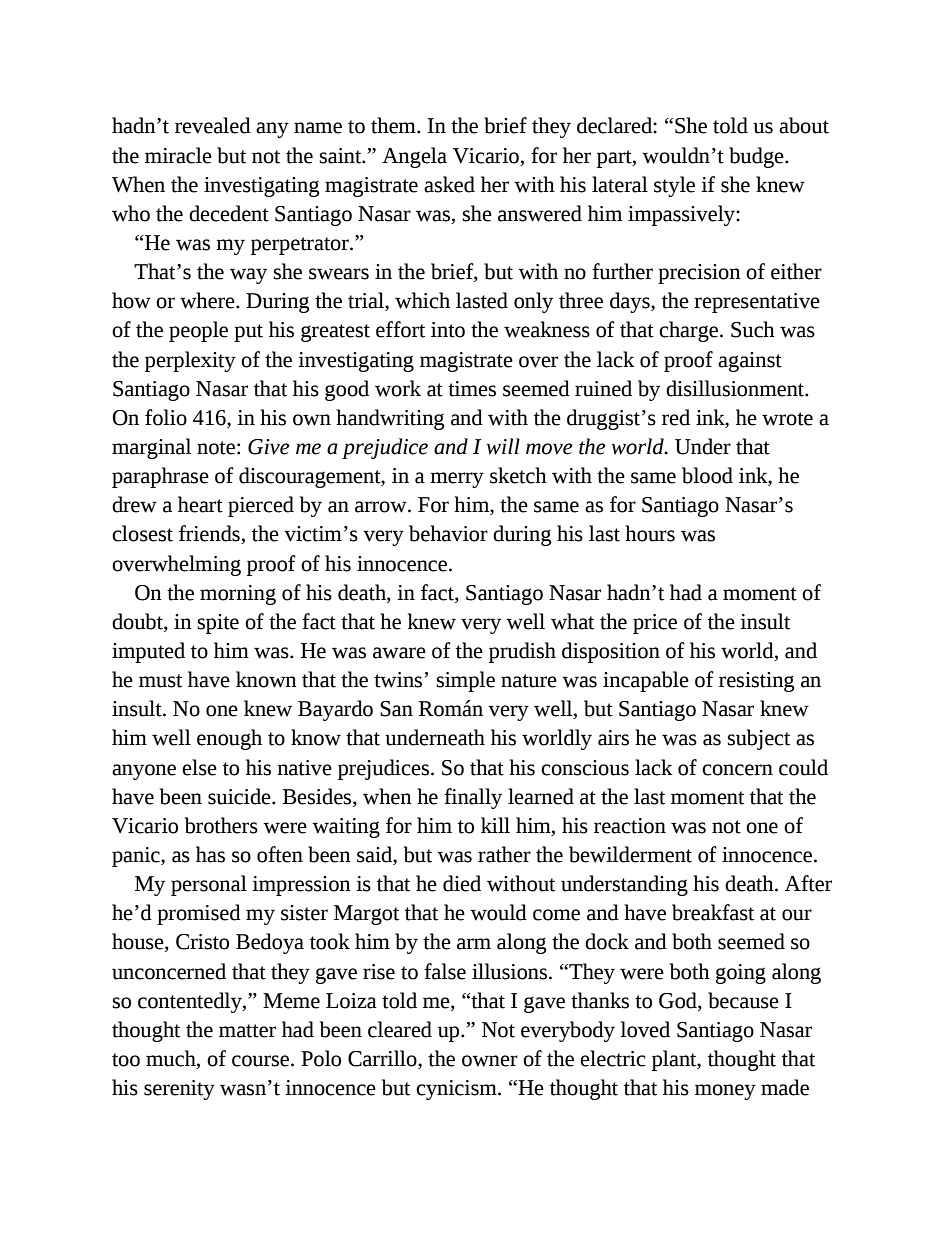 Image resolution: width=952 pixels, height=1233 pixels. What do you see at coordinates (753, 329) in the image?
I see `Such` at bounding box center [753, 329].
